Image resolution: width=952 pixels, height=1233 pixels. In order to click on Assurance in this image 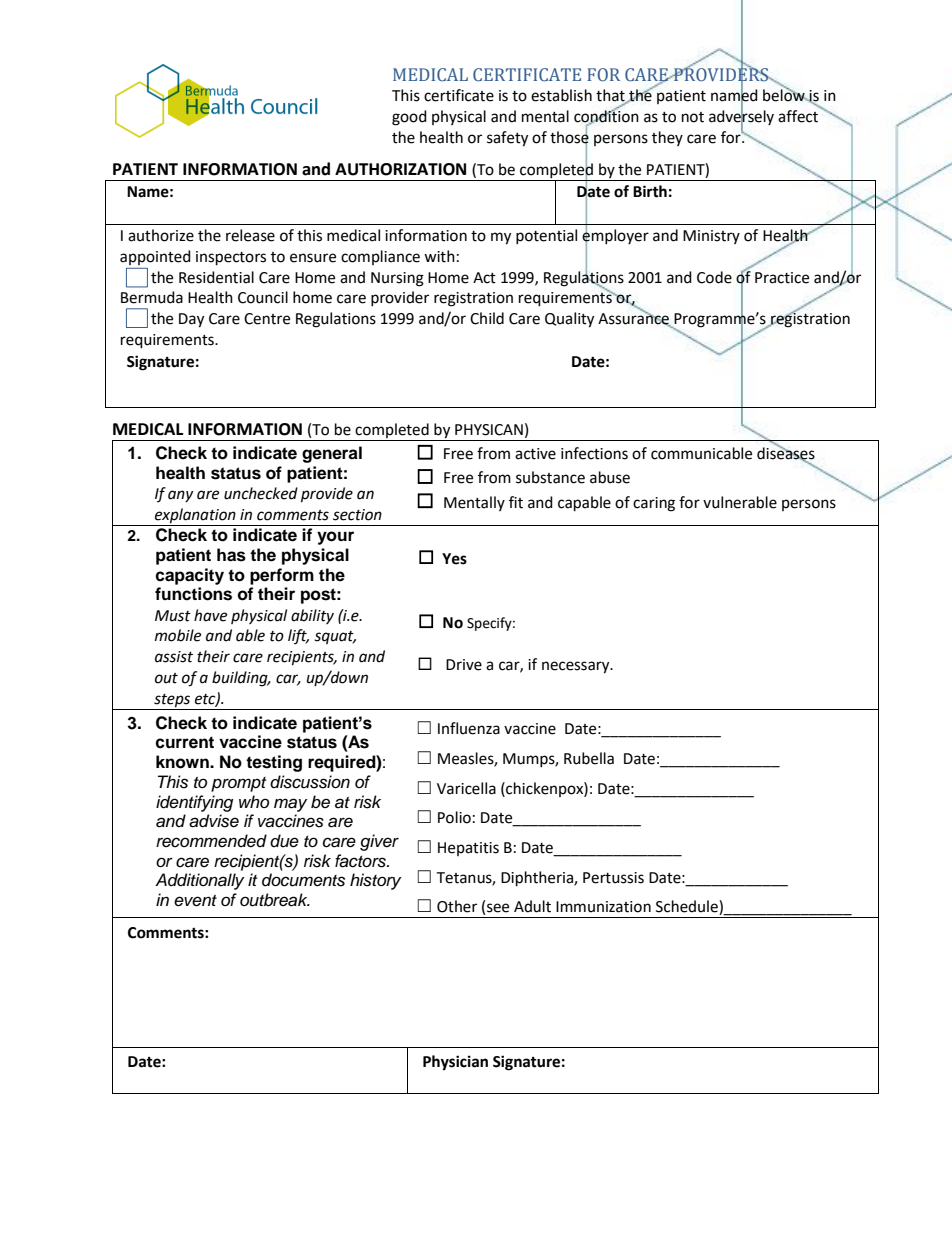, I will do `click(634, 319)`.
